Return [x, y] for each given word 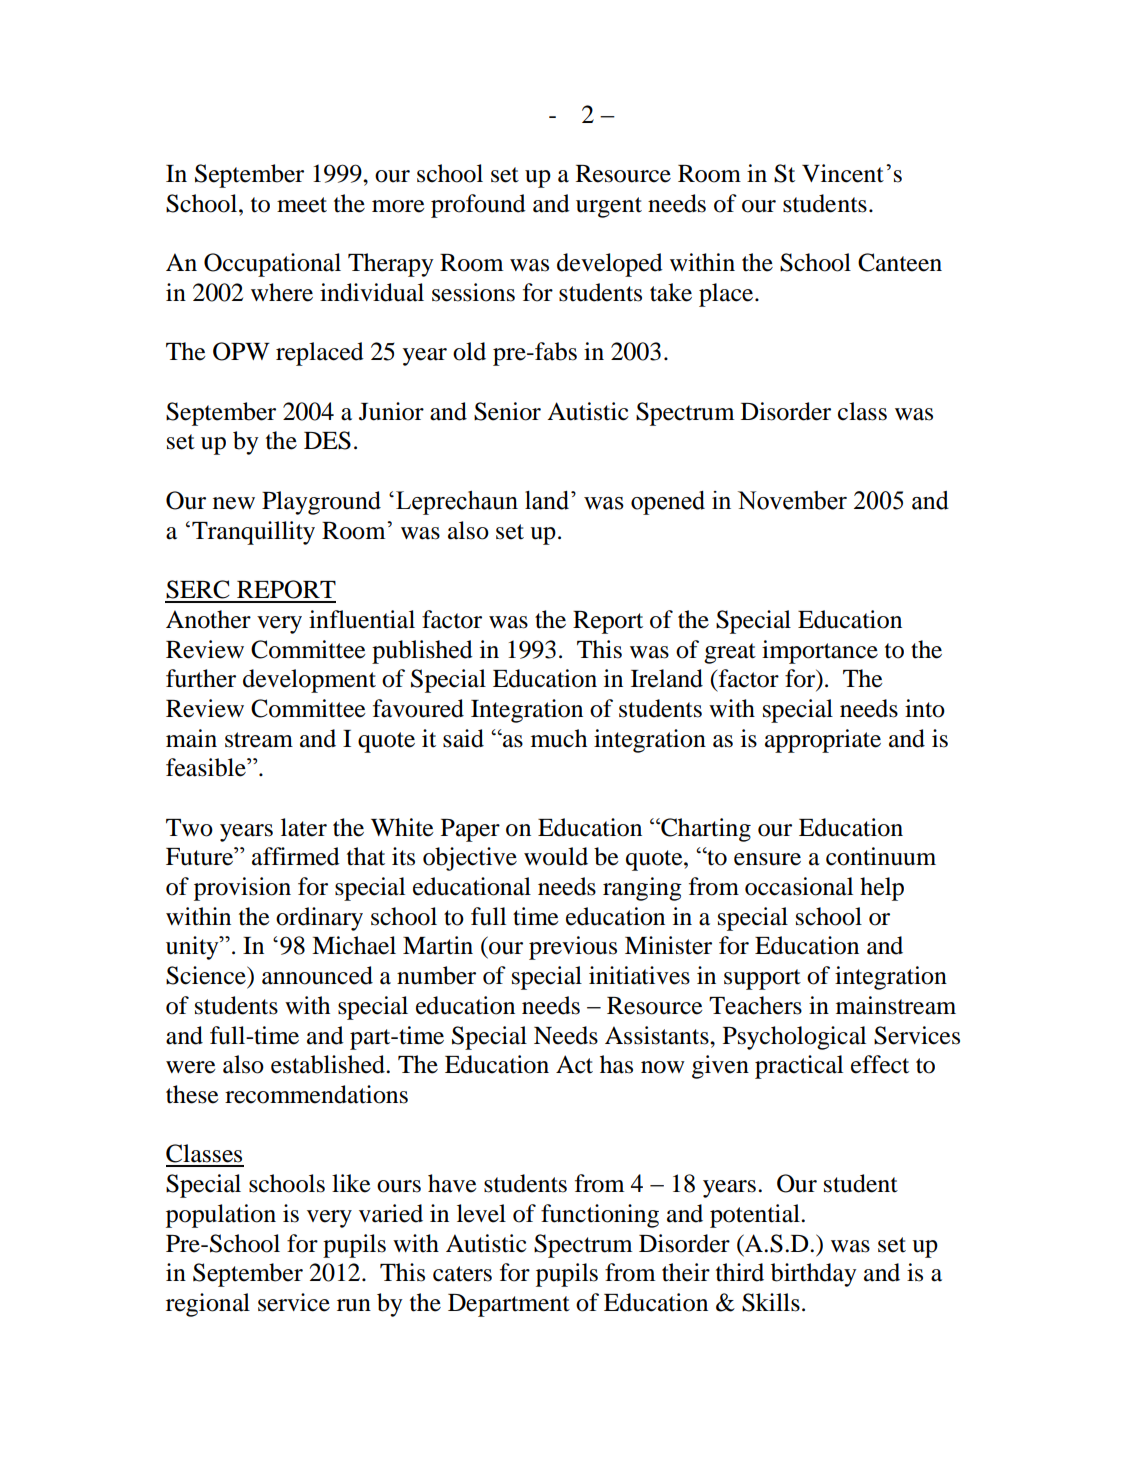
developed [610, 265]
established [329, 1064]
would [556, 856]
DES [327, 440]
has [616, 1064]
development [309, 681]
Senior [507, 411]
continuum [881, 856]
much [559, 738]
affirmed [296, 856]
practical [799, 1067]
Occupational [272, 265]
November [792, 500]
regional [208, 1305]
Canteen [900, 262]
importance [820, 652]
